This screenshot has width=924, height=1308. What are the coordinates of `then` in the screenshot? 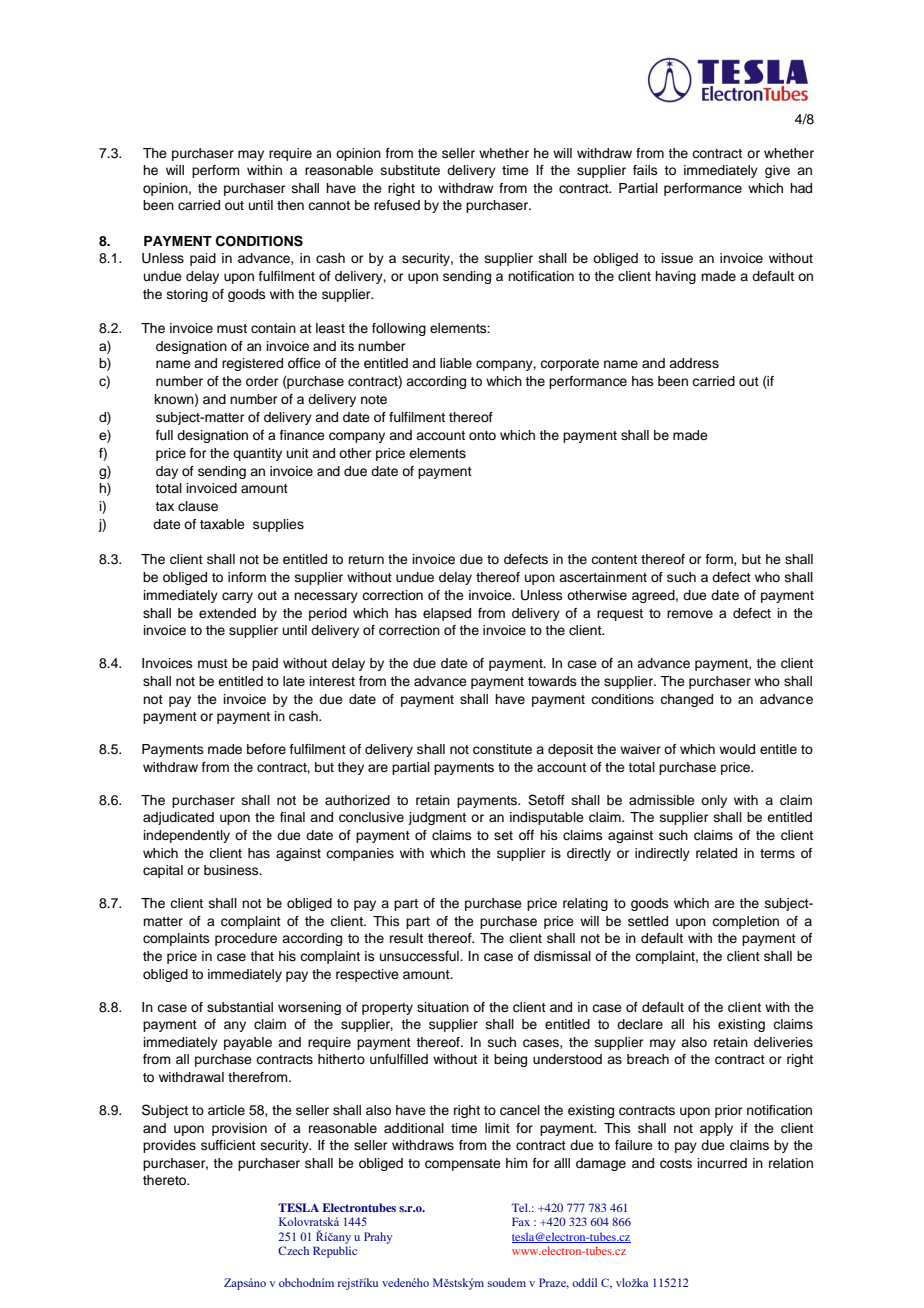 It's located at (290, 205).
